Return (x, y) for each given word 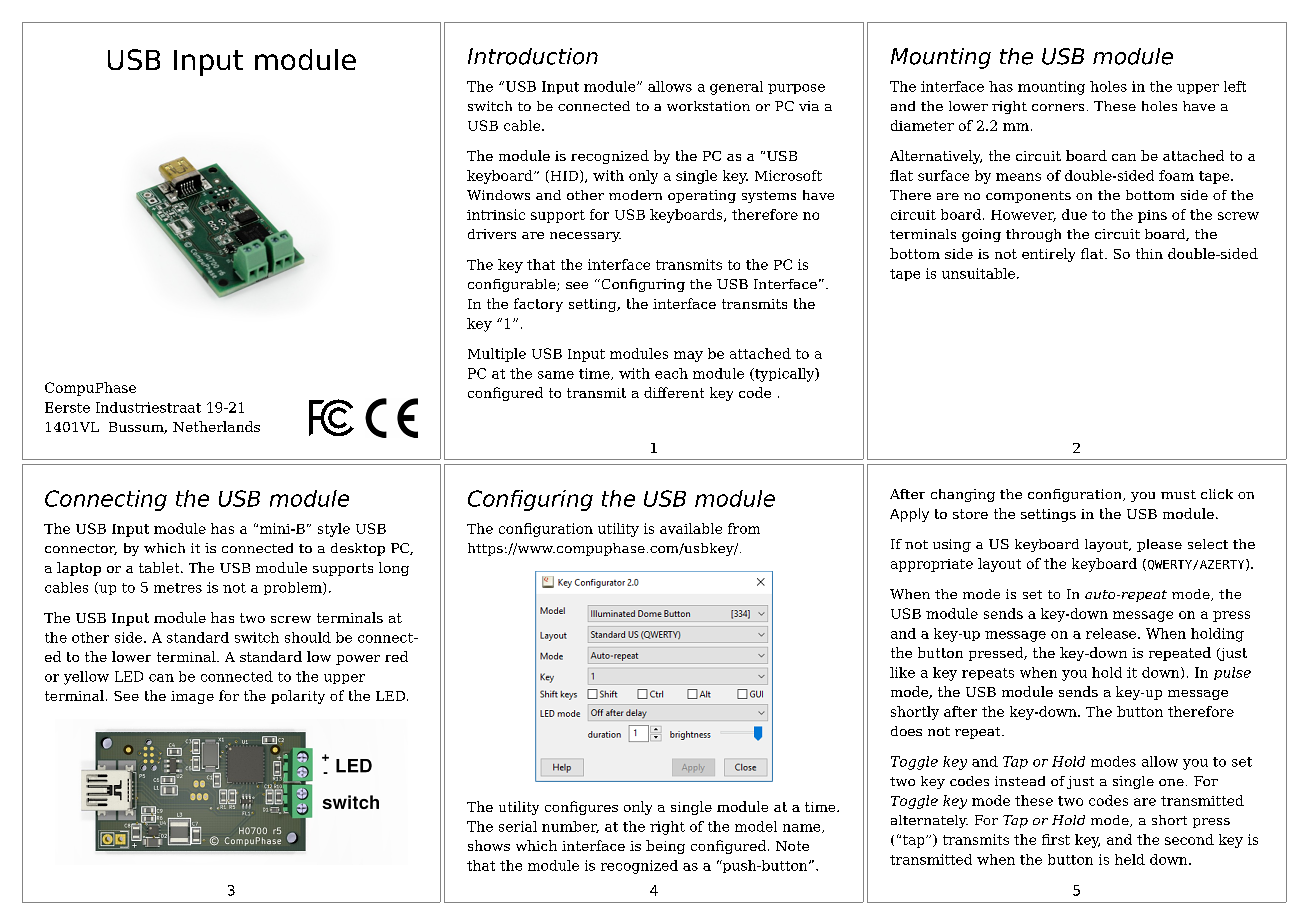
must (1178, 494)
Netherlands (216, 426)
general (736, 88)
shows (489, 845)
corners (1058, 107)
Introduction (533, 56)
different (674, 392)
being (665, 847)
